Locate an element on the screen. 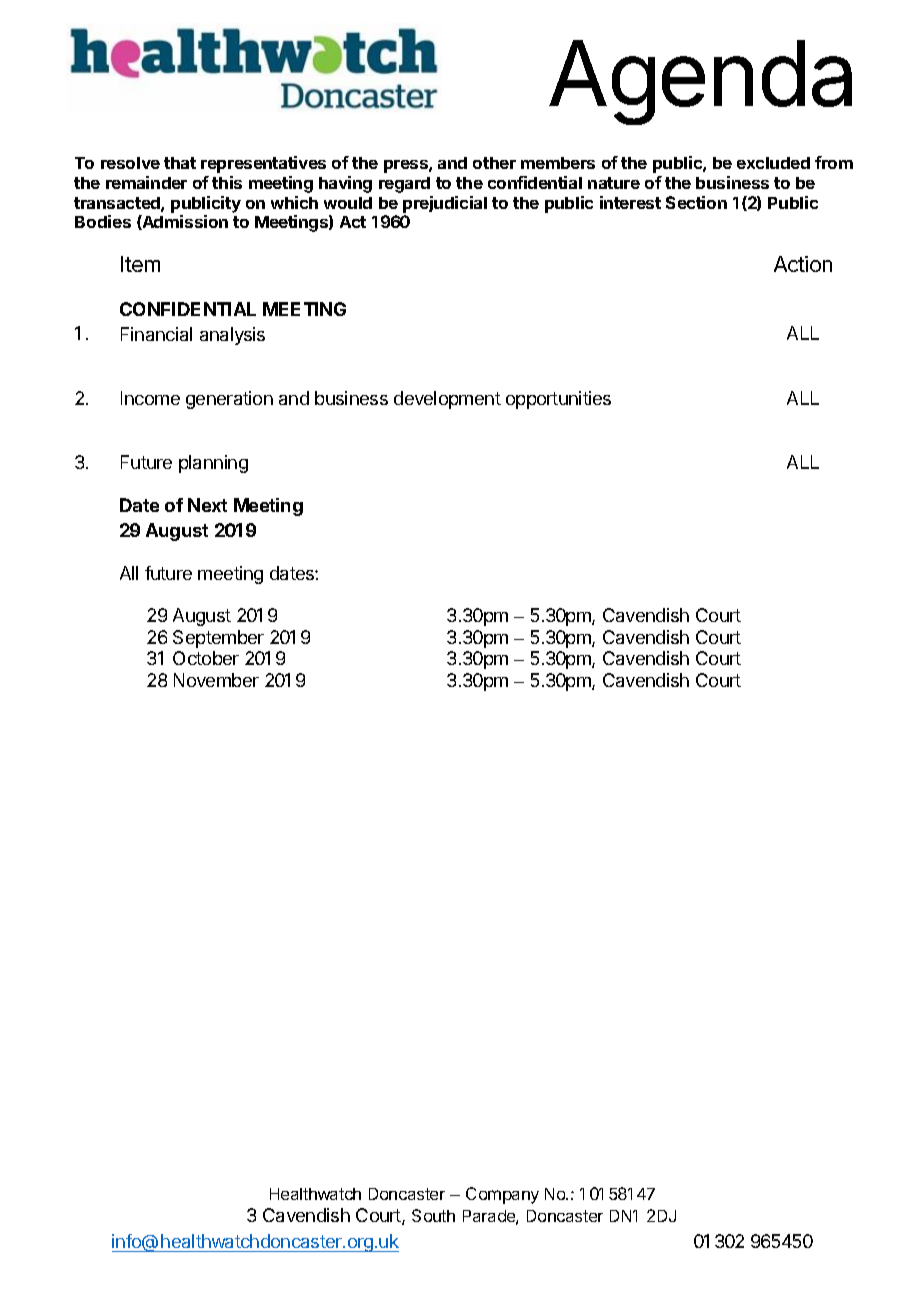  Agenda is located at coordinates (700, 82).
